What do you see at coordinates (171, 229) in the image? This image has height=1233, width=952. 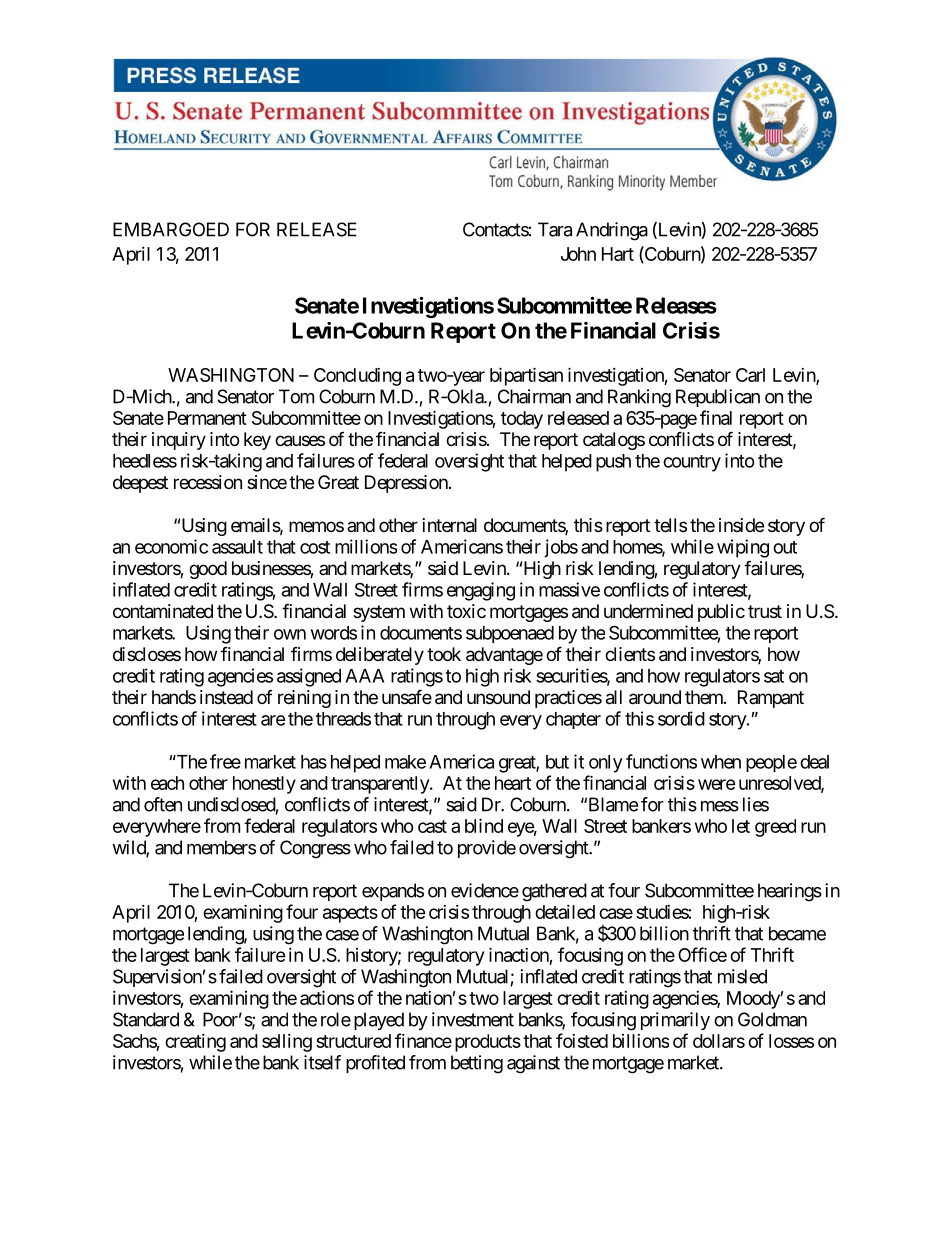 I see `EMBARGOED` at bounding box center [171, 229].
